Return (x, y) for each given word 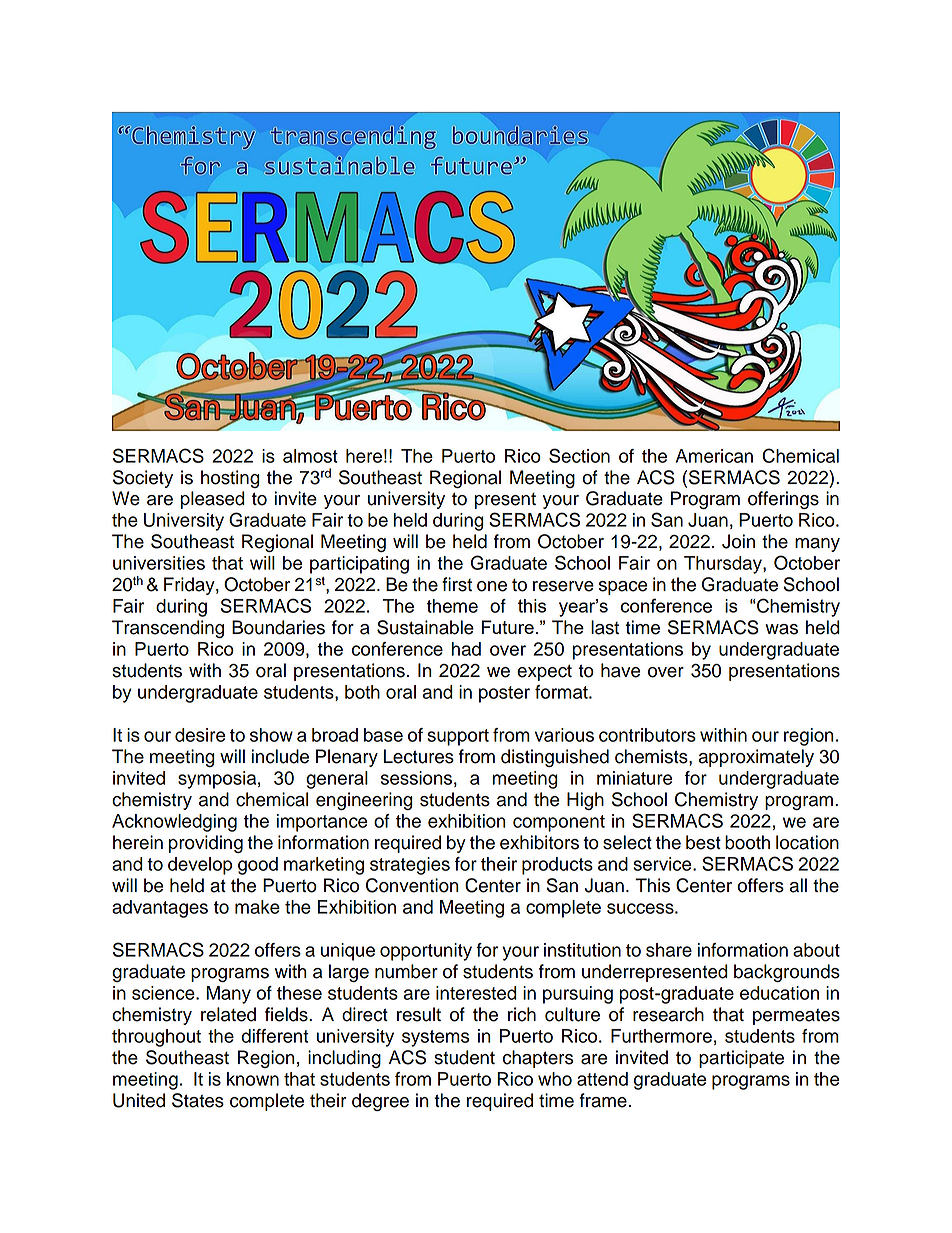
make (257, 907)
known (253, 1079)
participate (741, 1059)
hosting (230, 479)
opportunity (426, 952)
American (714, 456)
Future (508, 627)
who (555, 1079)
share (669, 950)
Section (579, 455)
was (781, 629)
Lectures (419, 756)
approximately (756, 758)
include (280, 756)
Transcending (168, 629)
